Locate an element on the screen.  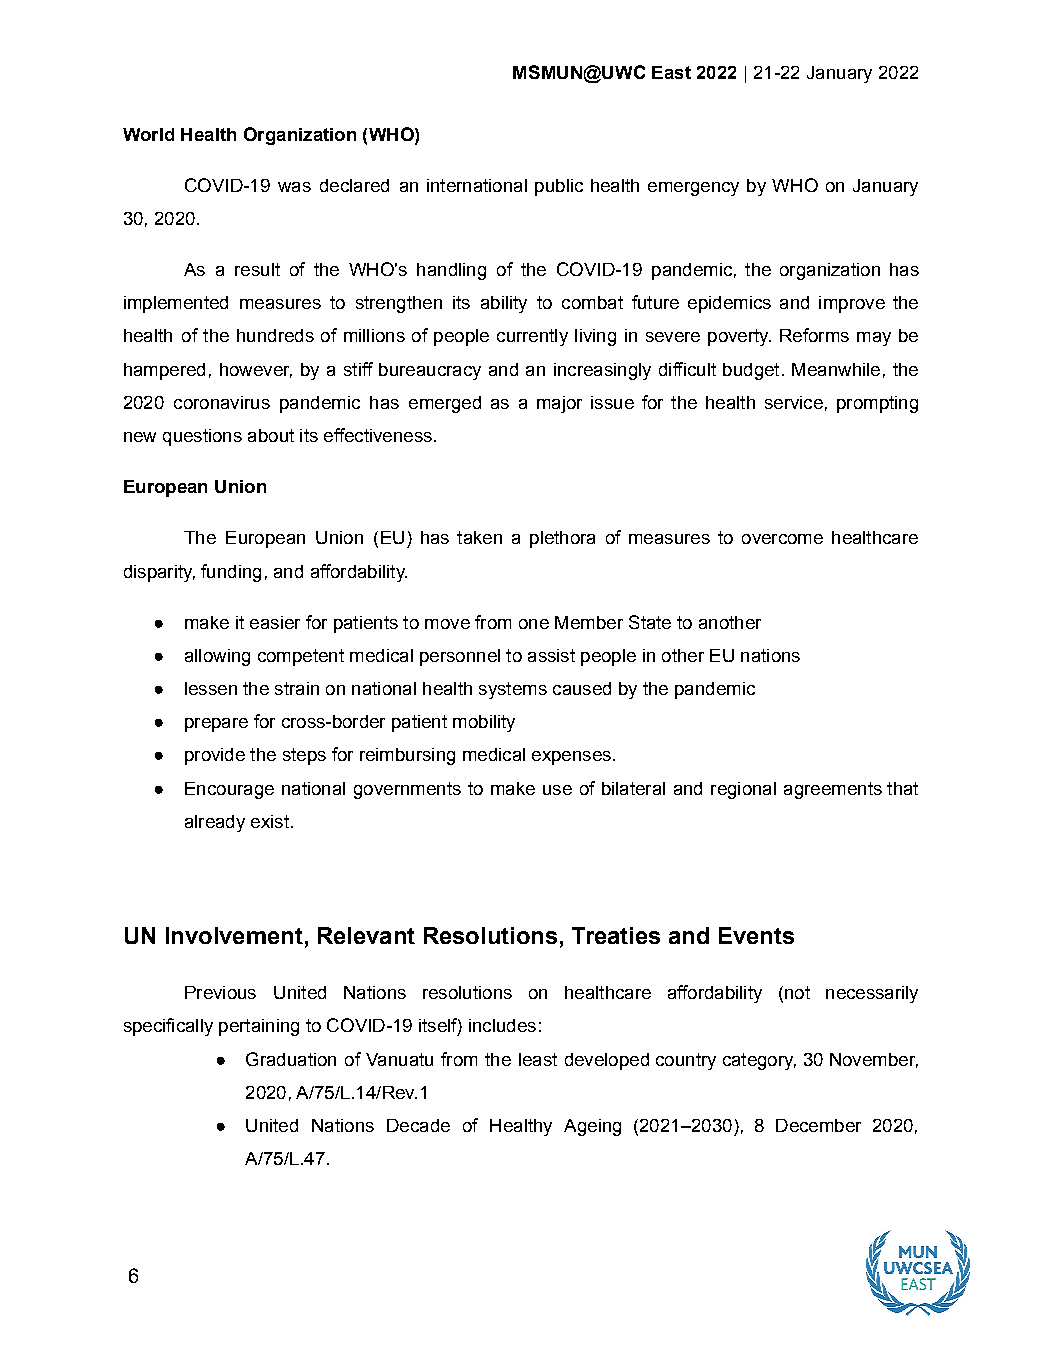
emergency is located at coordinates (693, 189).
